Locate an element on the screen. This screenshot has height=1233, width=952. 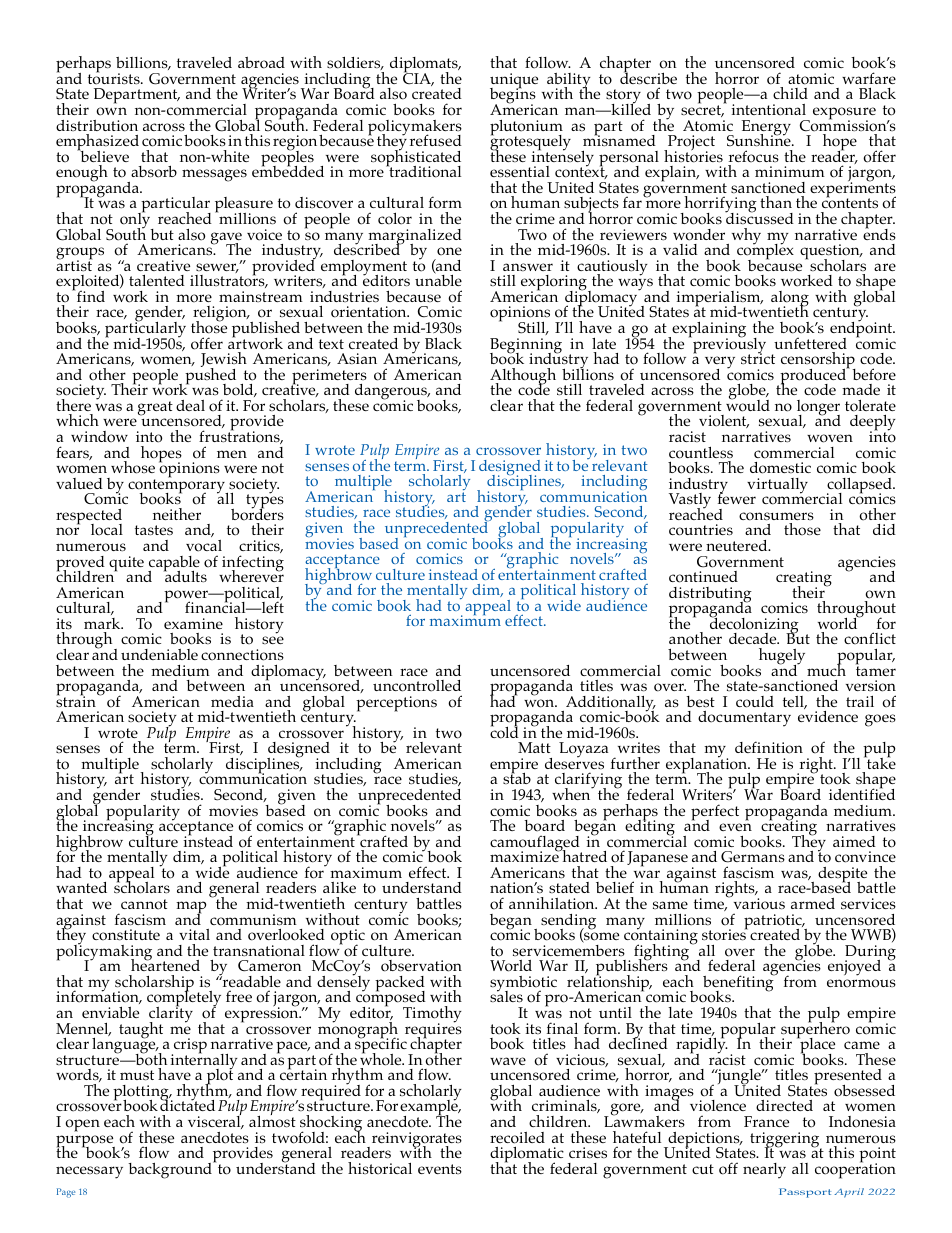
maximize is located at coordinates (525, 856).
